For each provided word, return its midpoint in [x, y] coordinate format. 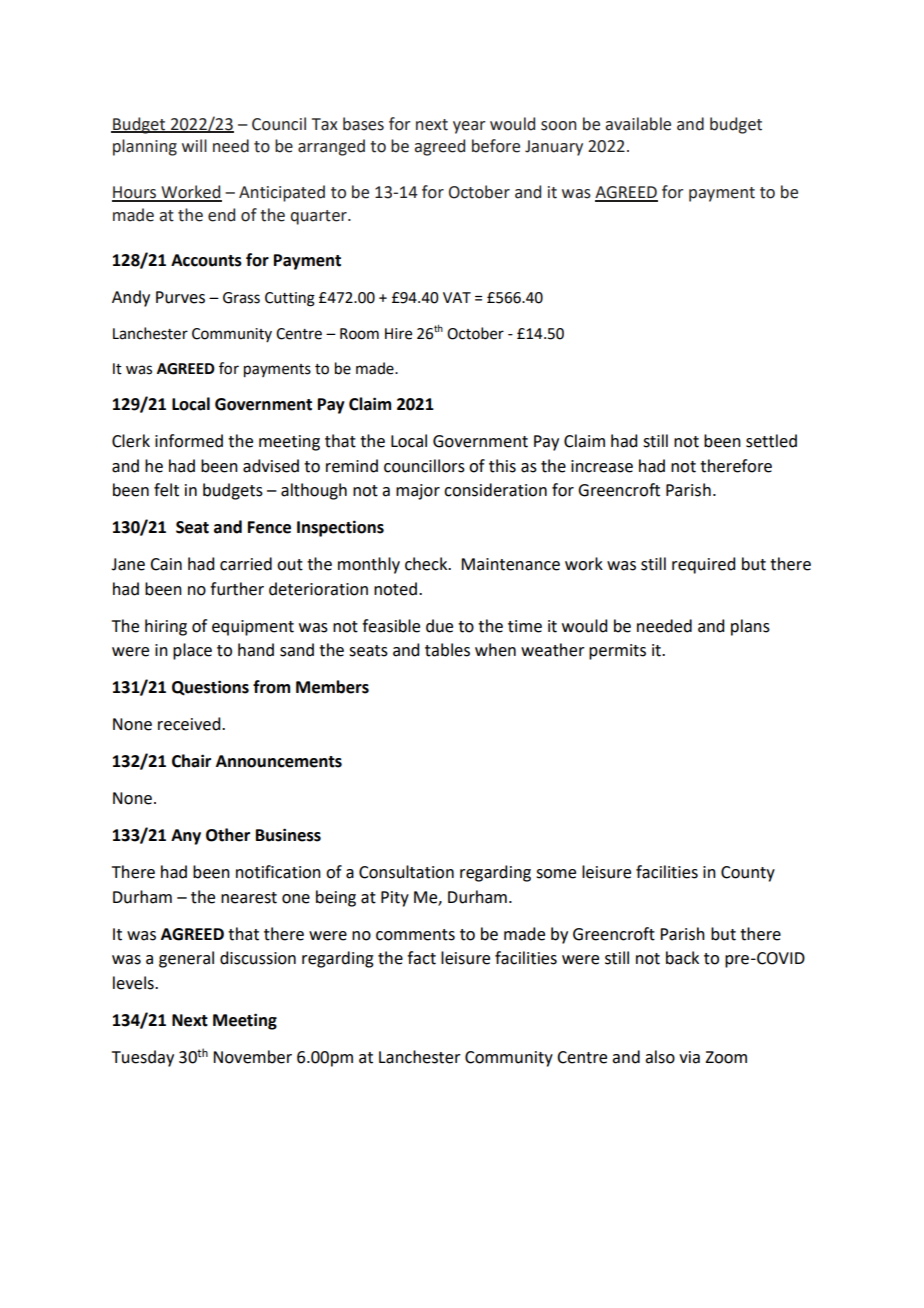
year [469, 127]
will [194, 145]
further [237, 589]
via [689, 1057]
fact [421, 958]
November [252, 1057]
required [703, 565]
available [638, 124]
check [427, 564]
